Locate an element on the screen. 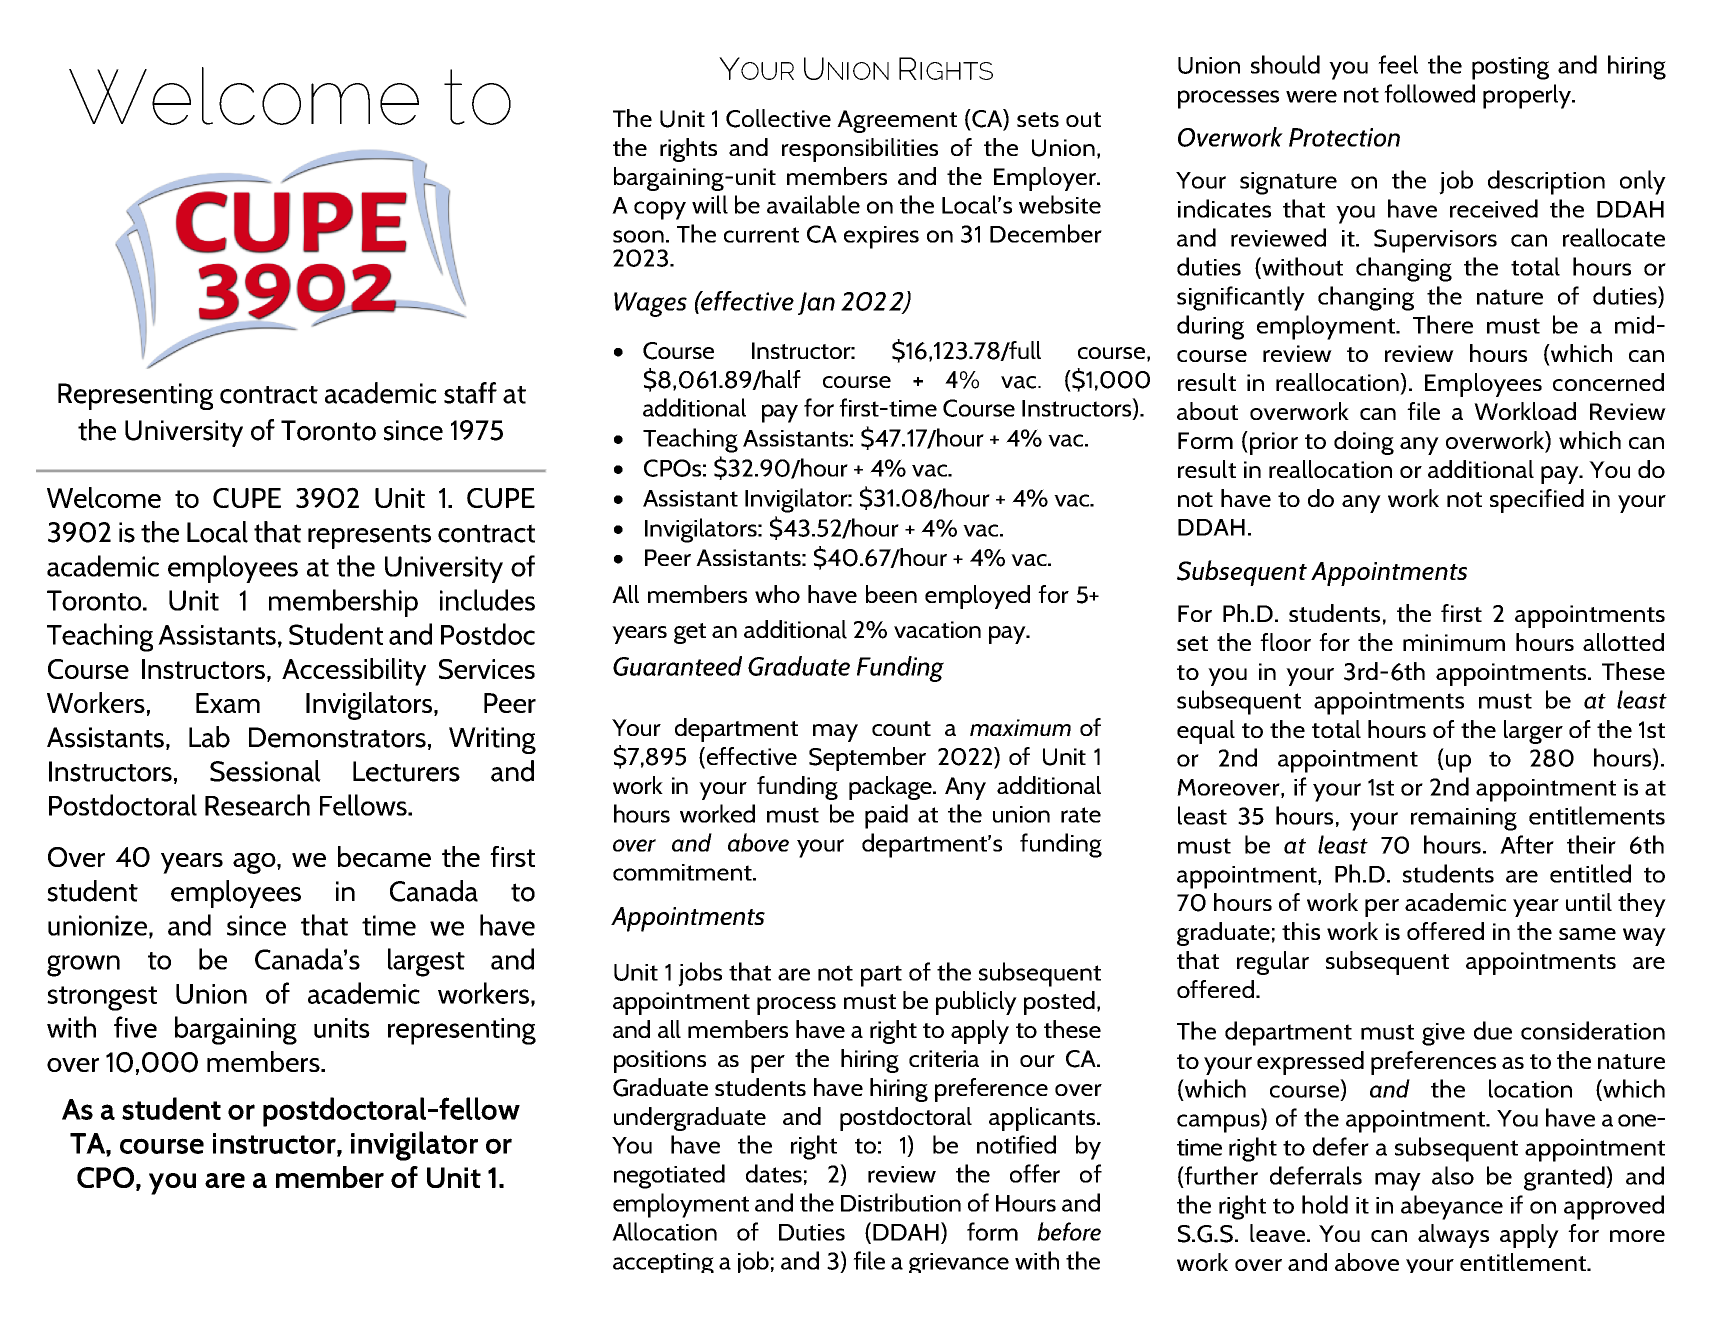 The height and width of the screenshot is (1324, 1714). vacation is located at coordinates (937, 629).
